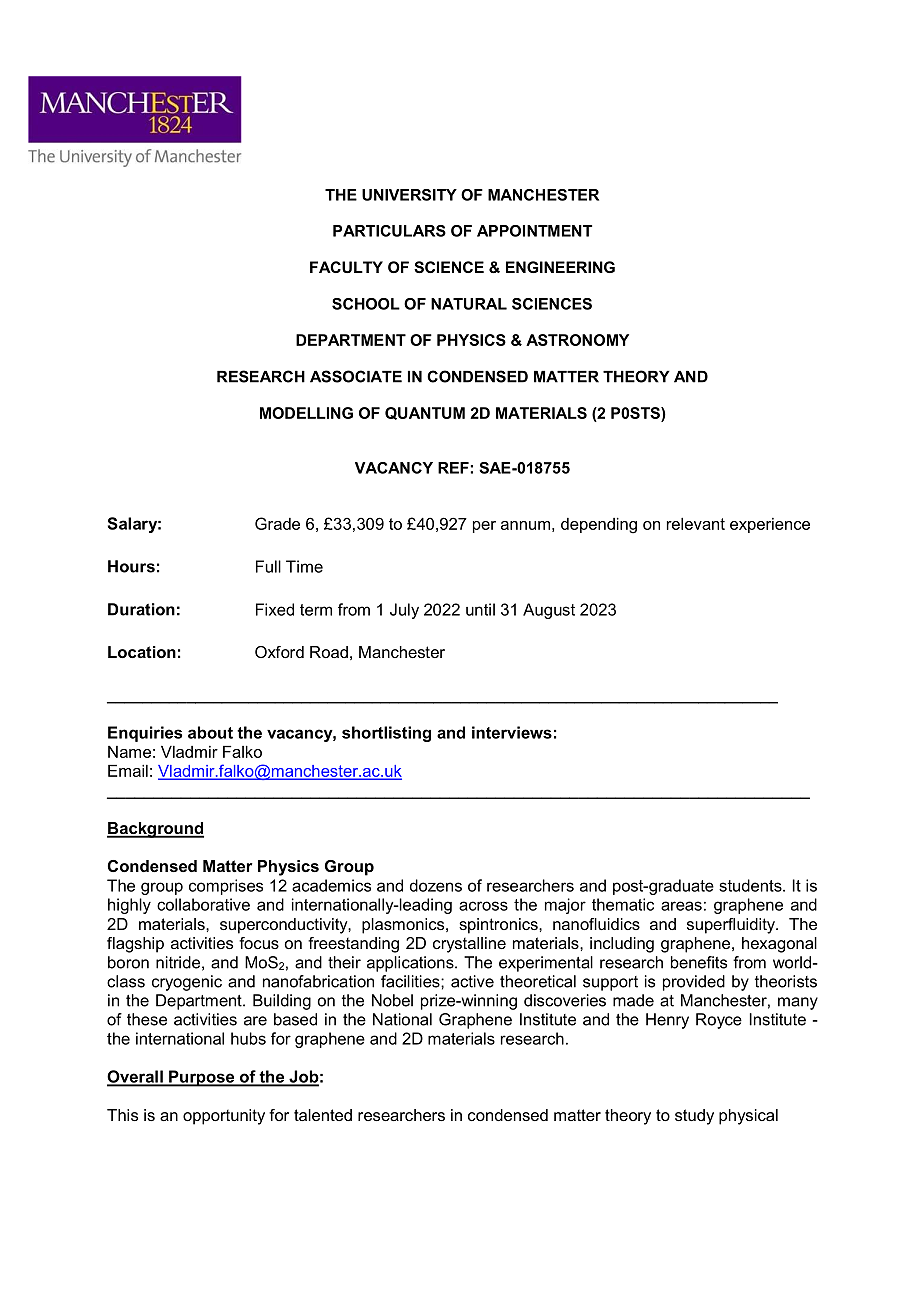 The height and width of the document is (1308, 924). I want to click on ENGINEERING, so click(560, 267).
